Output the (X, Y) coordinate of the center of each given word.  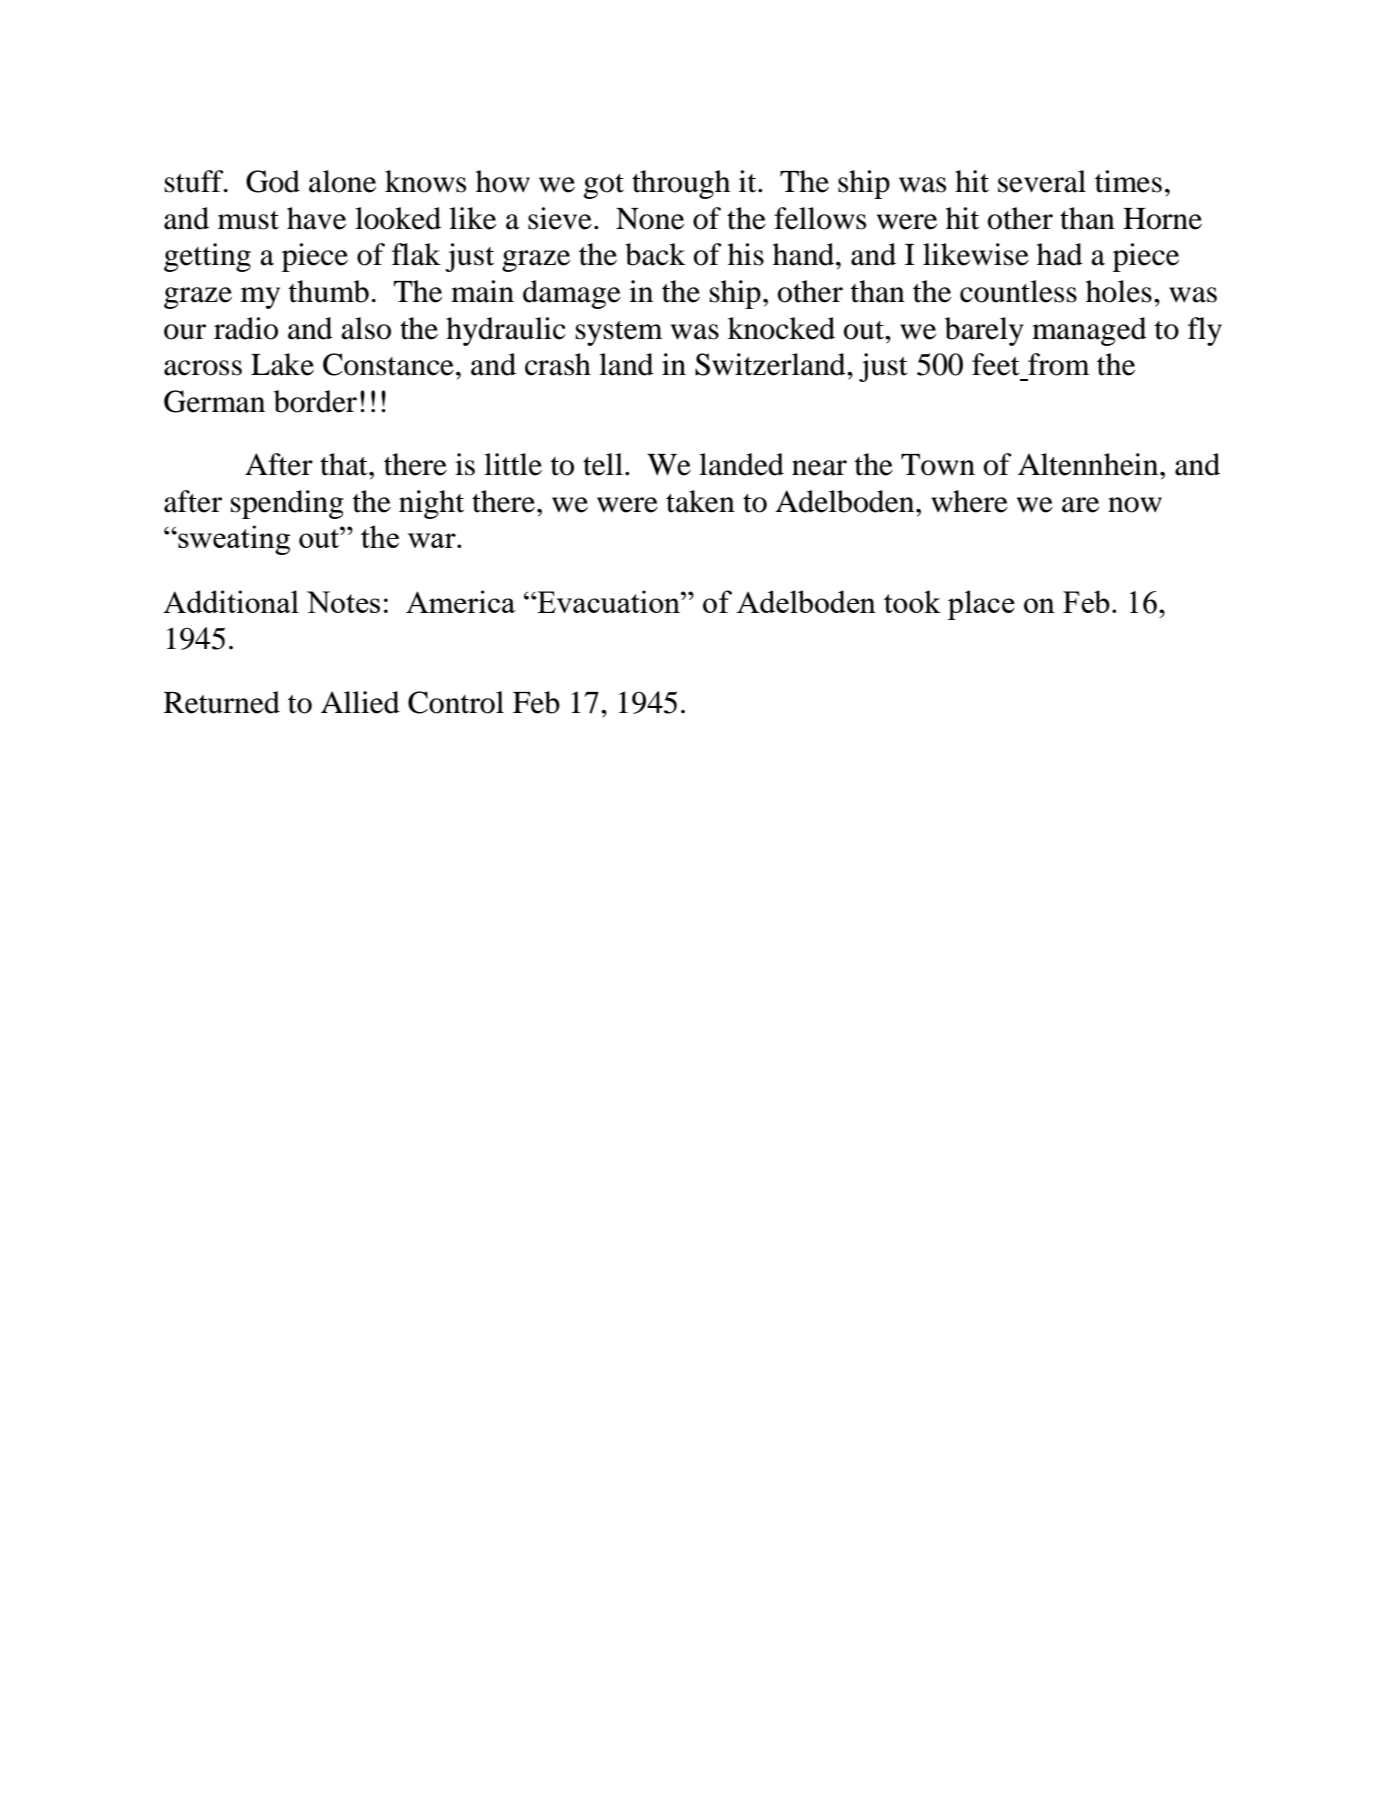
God (273, 181)
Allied (360, 702)
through (681, 184)
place (981, 605)
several (1042, 181)
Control (456, 702)
